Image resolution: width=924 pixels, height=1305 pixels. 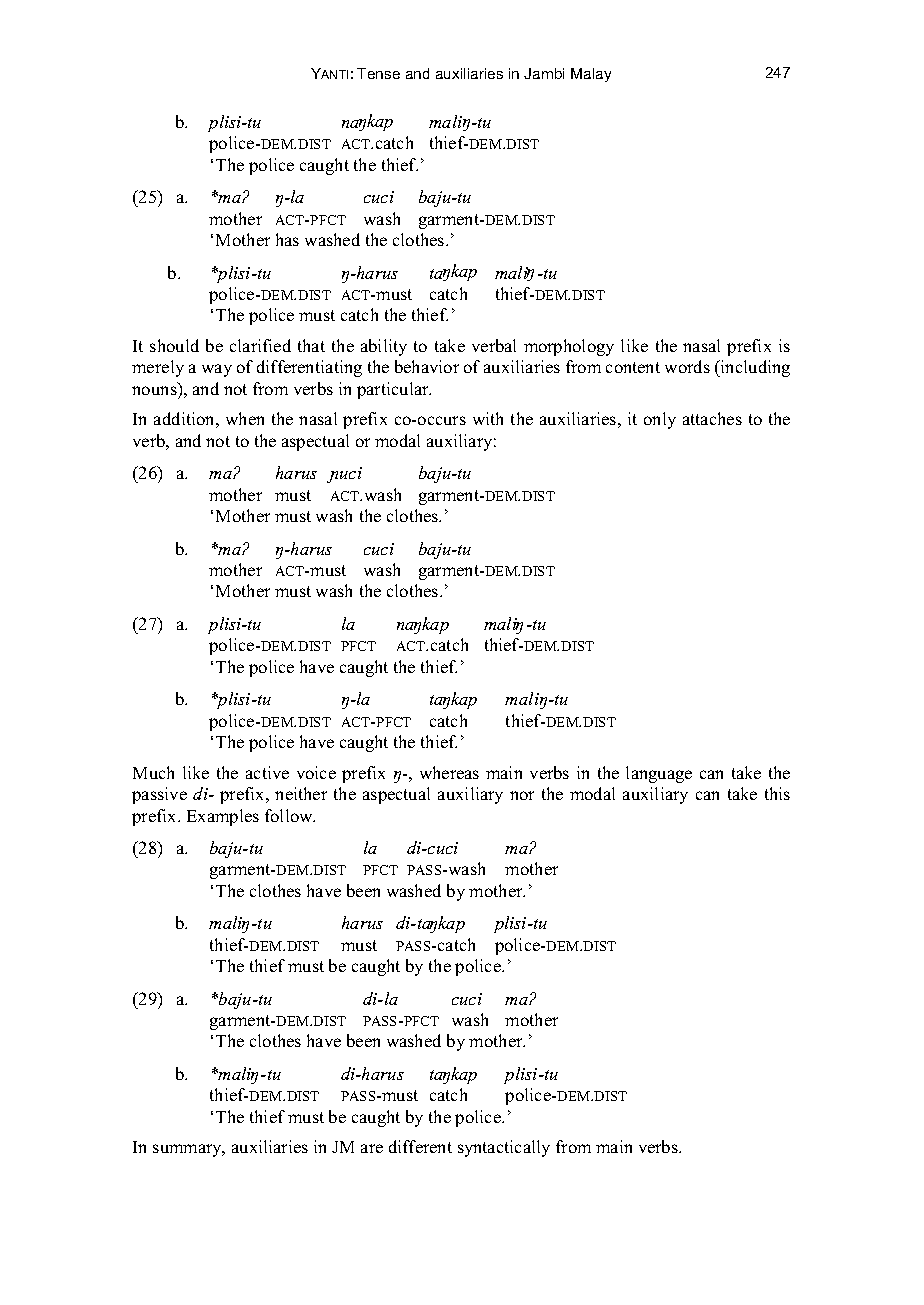 I want to click on active, so click(x=267, y=772).
